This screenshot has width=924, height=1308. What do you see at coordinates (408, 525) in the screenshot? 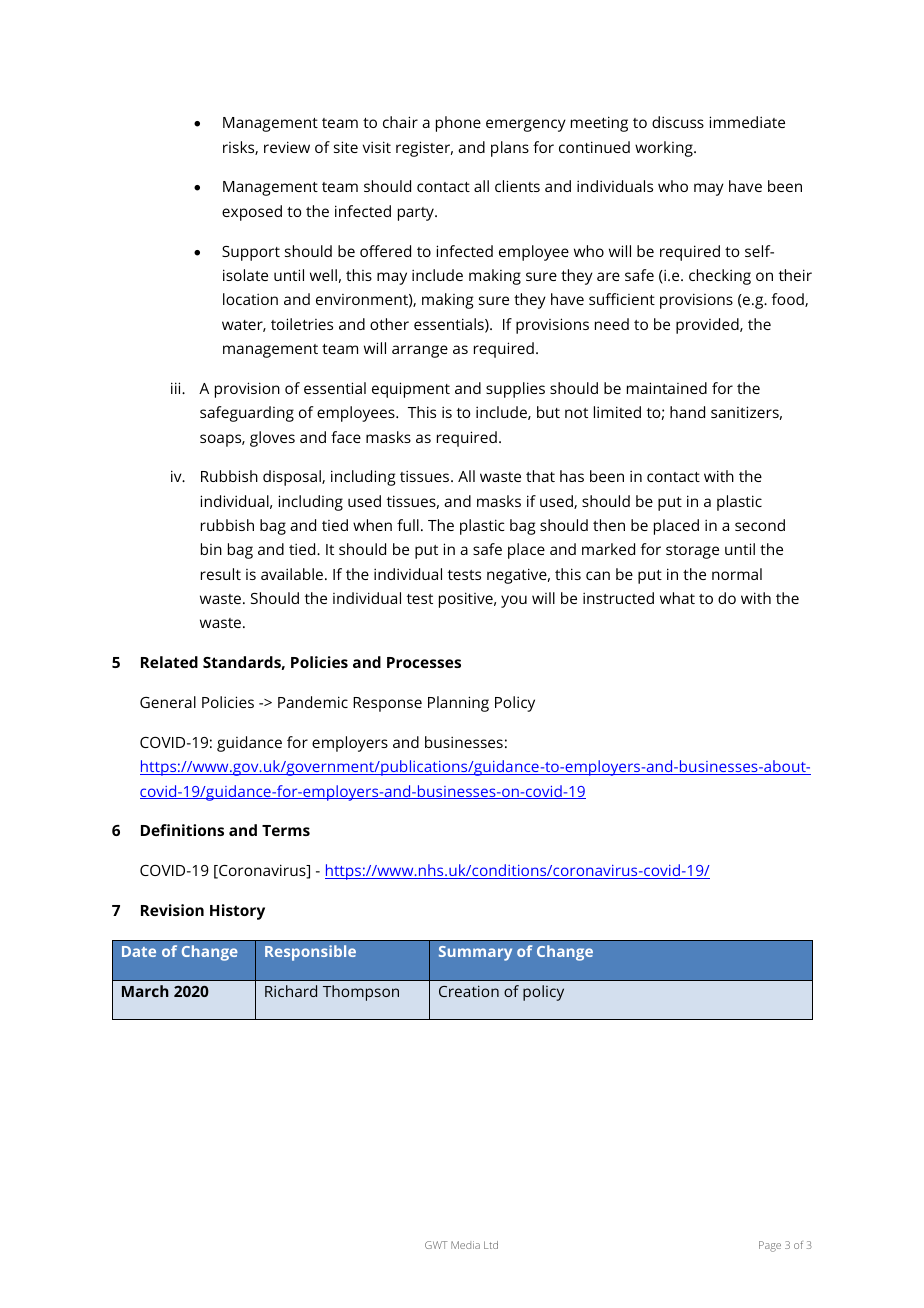
I see `full` at bounding box center [408, 525].
